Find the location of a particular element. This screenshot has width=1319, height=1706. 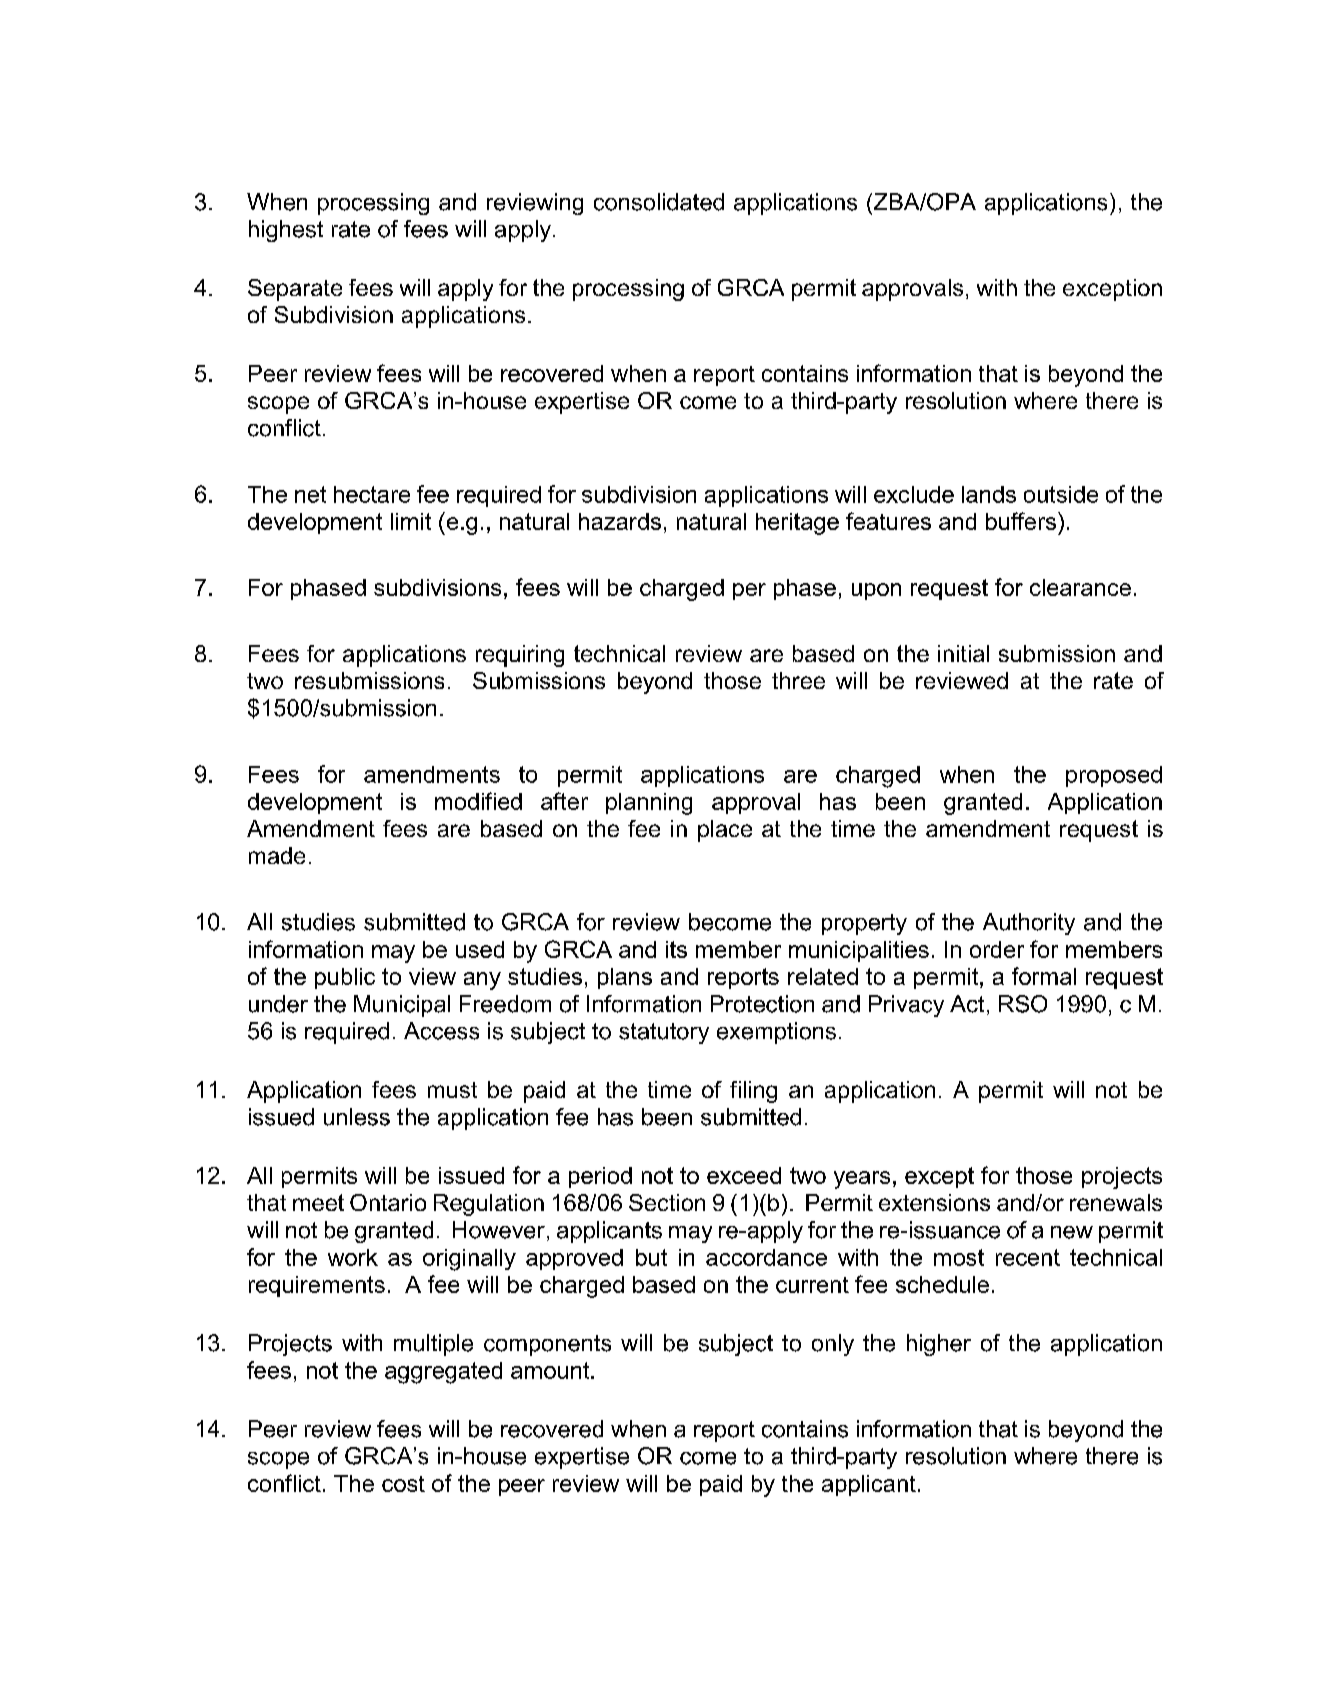

extensions is located at coordinates (934, 1202).
